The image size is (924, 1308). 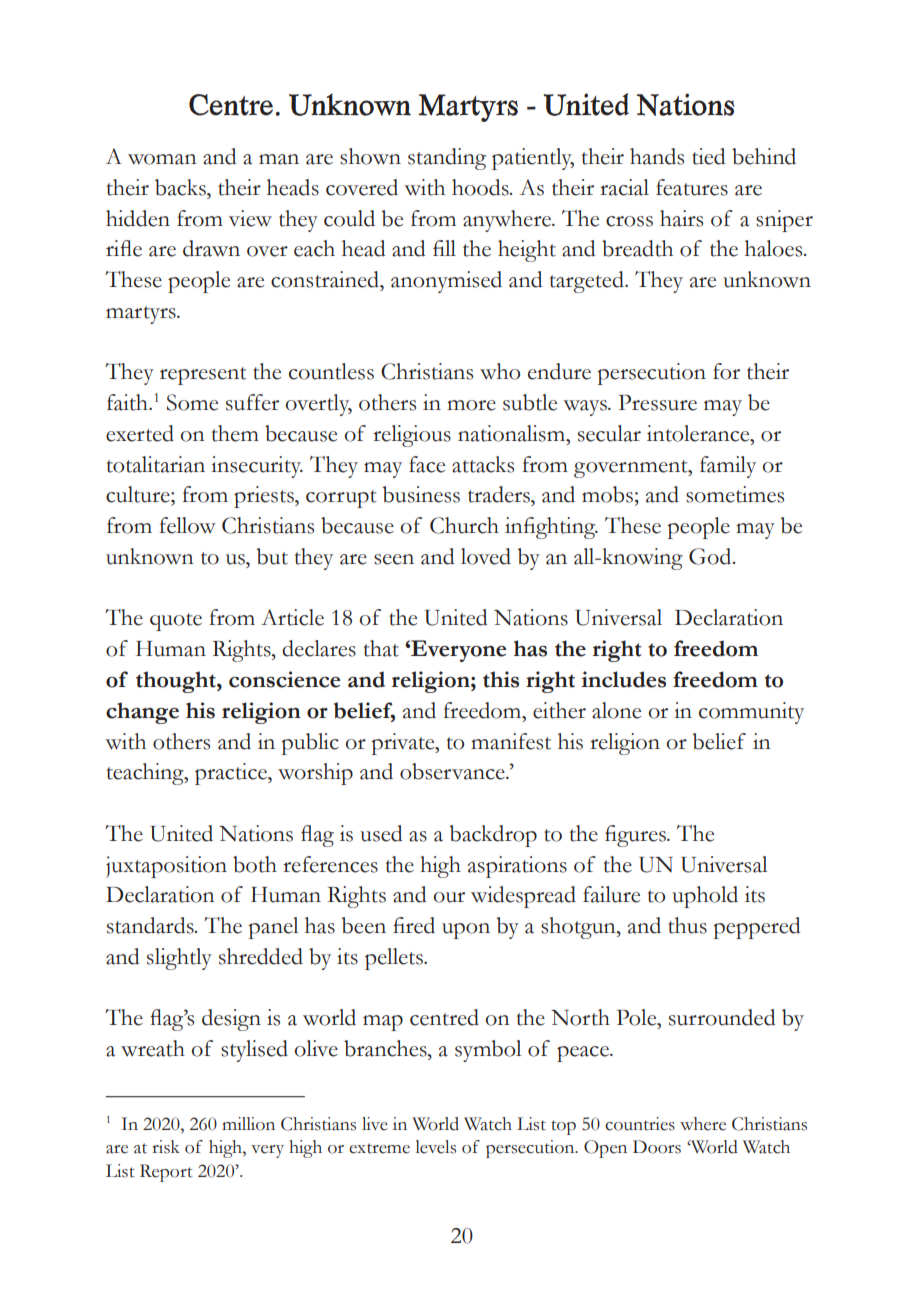 What do you see at coordinates (481, 187) in the screenshot?
I see `hoods` at bounding box center [481, 187].
